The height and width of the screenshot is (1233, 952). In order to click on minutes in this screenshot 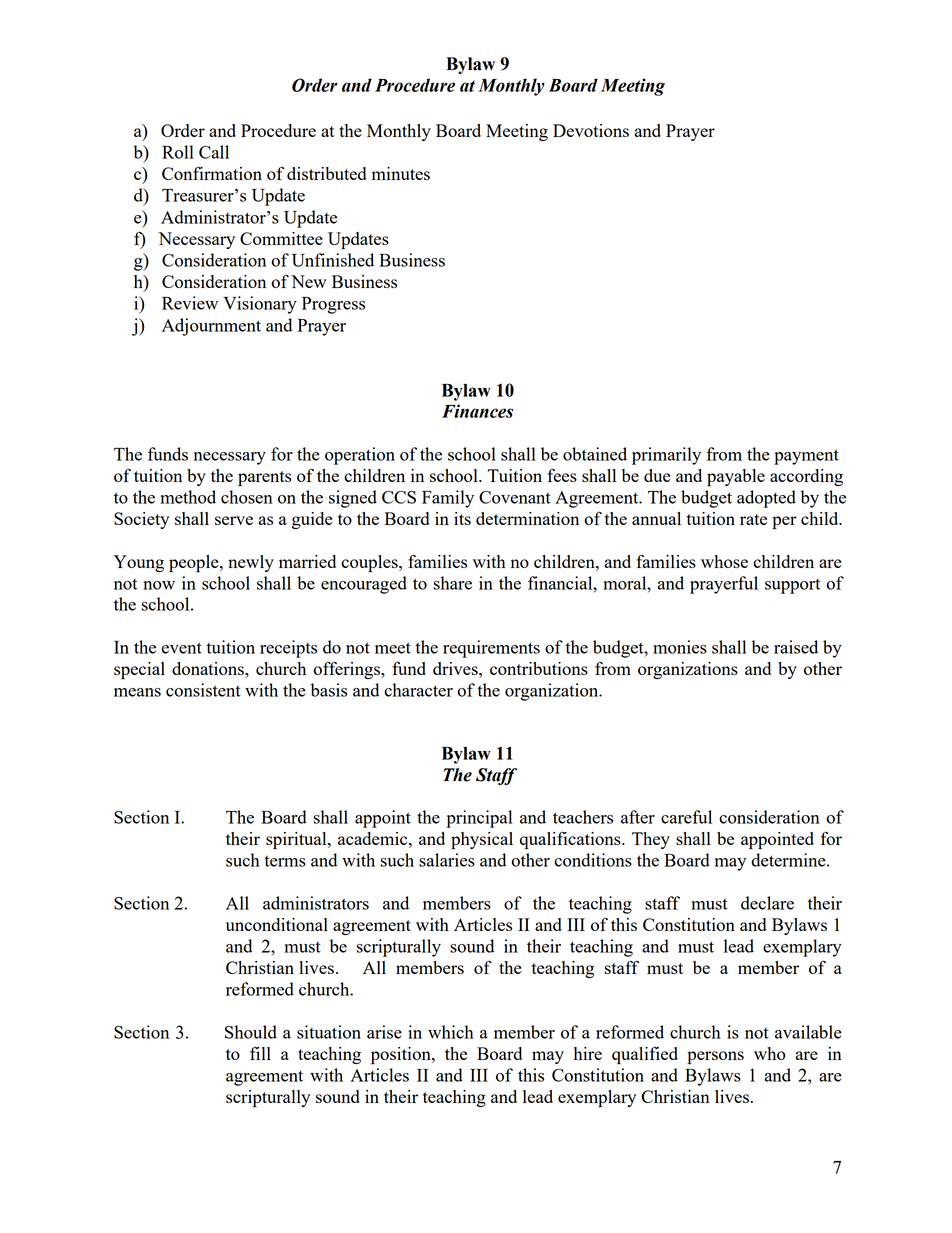, I will do `click(401, 173)`.
